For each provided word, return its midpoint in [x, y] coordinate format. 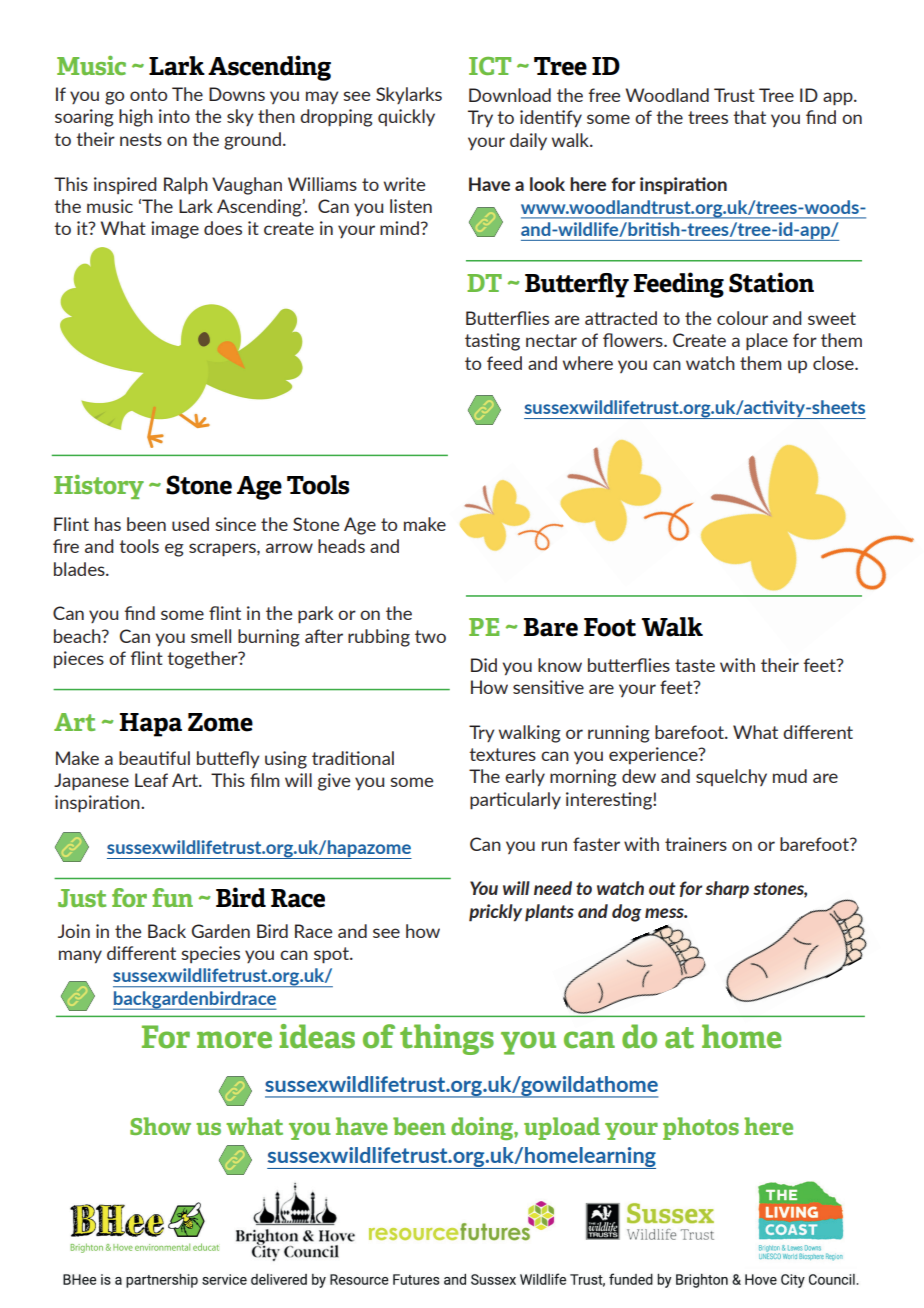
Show [160, 1126]
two [430, 636]
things [447, 1039]
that [749, 117]
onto [148, 94]
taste [695, 665]
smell [211, 636]
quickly [406, 117]
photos [701, 1128]
